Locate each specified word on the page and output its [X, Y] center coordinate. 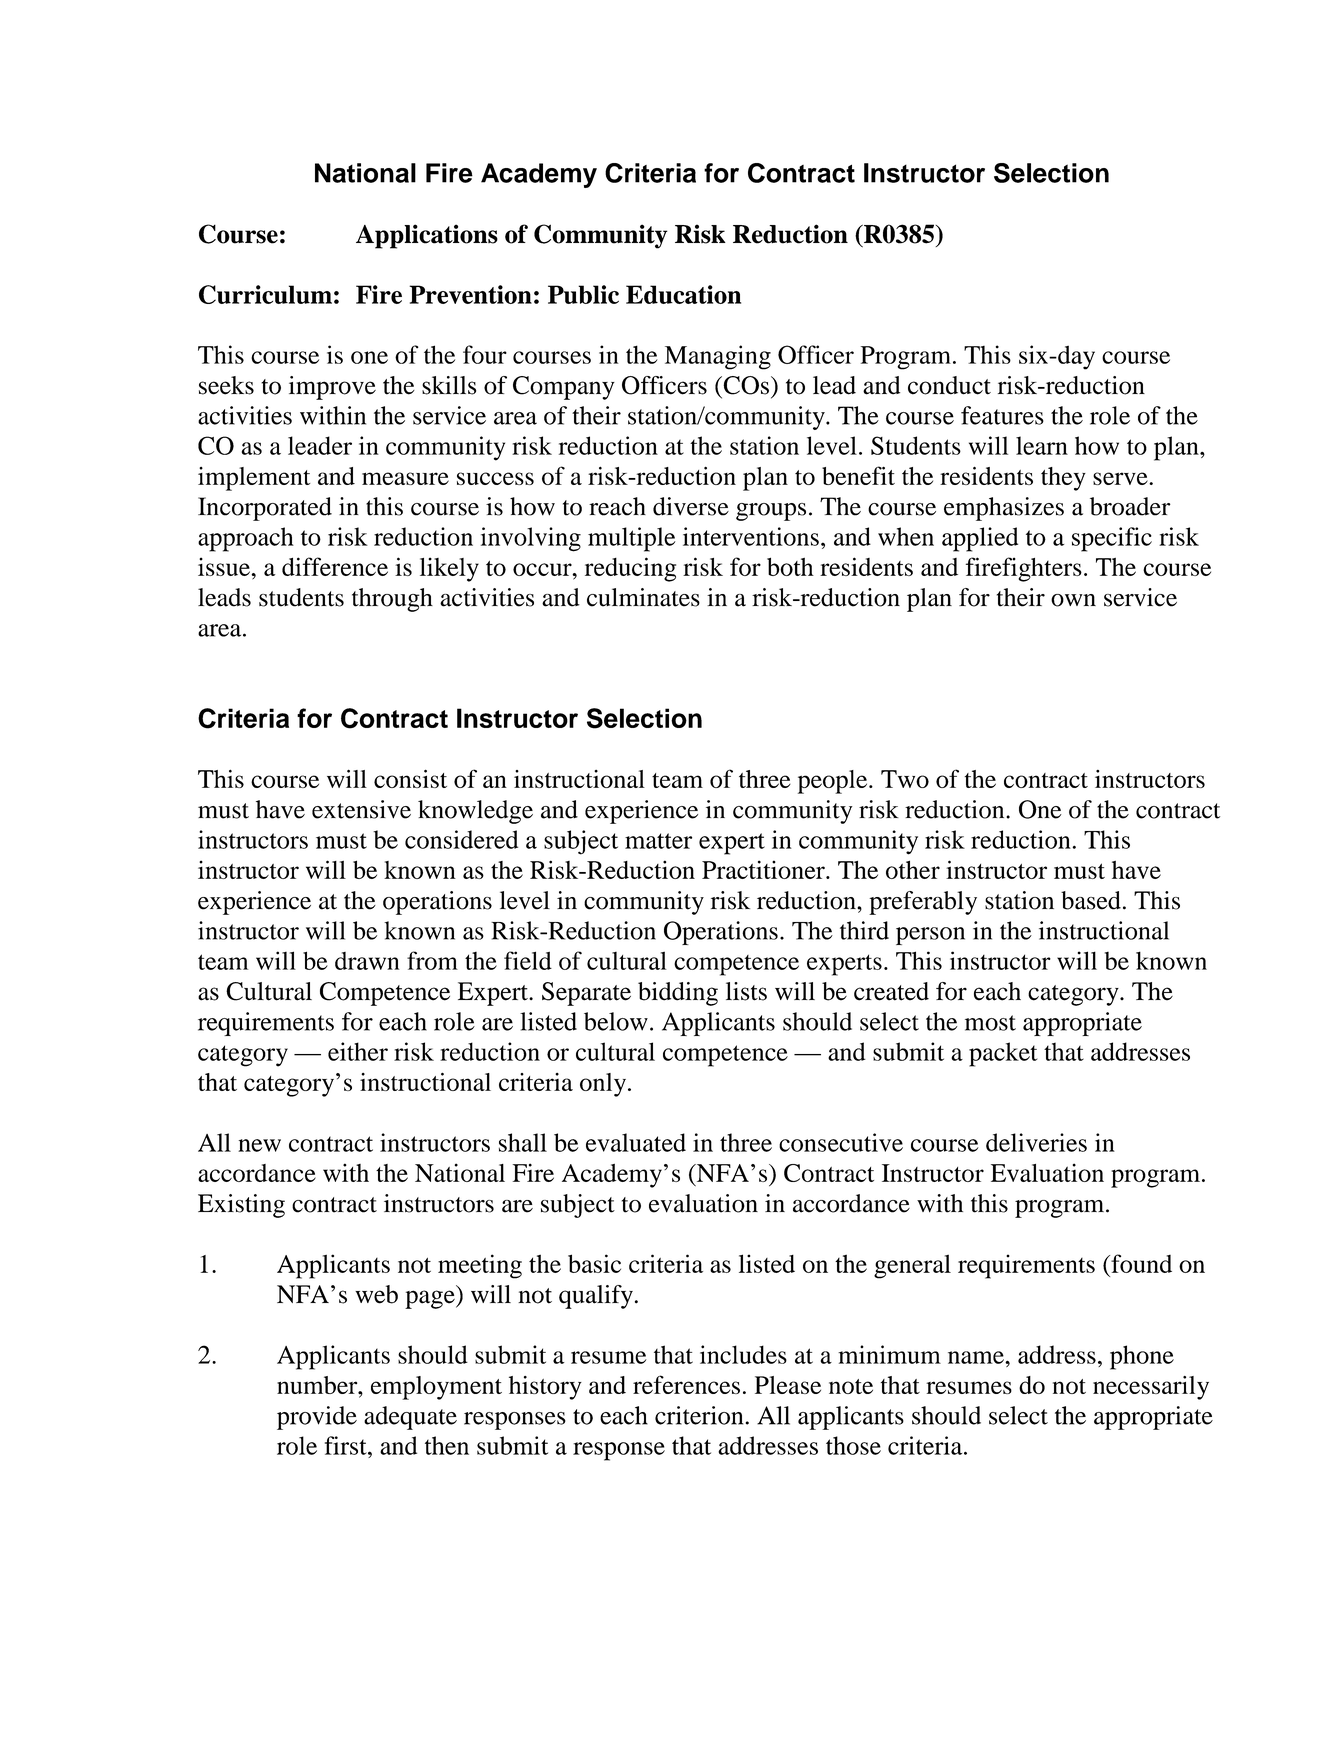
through [392, 600]
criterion [699, 1415]
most [990, 1023]
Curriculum [265, 294]
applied [980, 539]
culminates [643, 597]
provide [317, 1418]
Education [683, 294]
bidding [678, 994]
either [358, 1051]
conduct [949, 385]
